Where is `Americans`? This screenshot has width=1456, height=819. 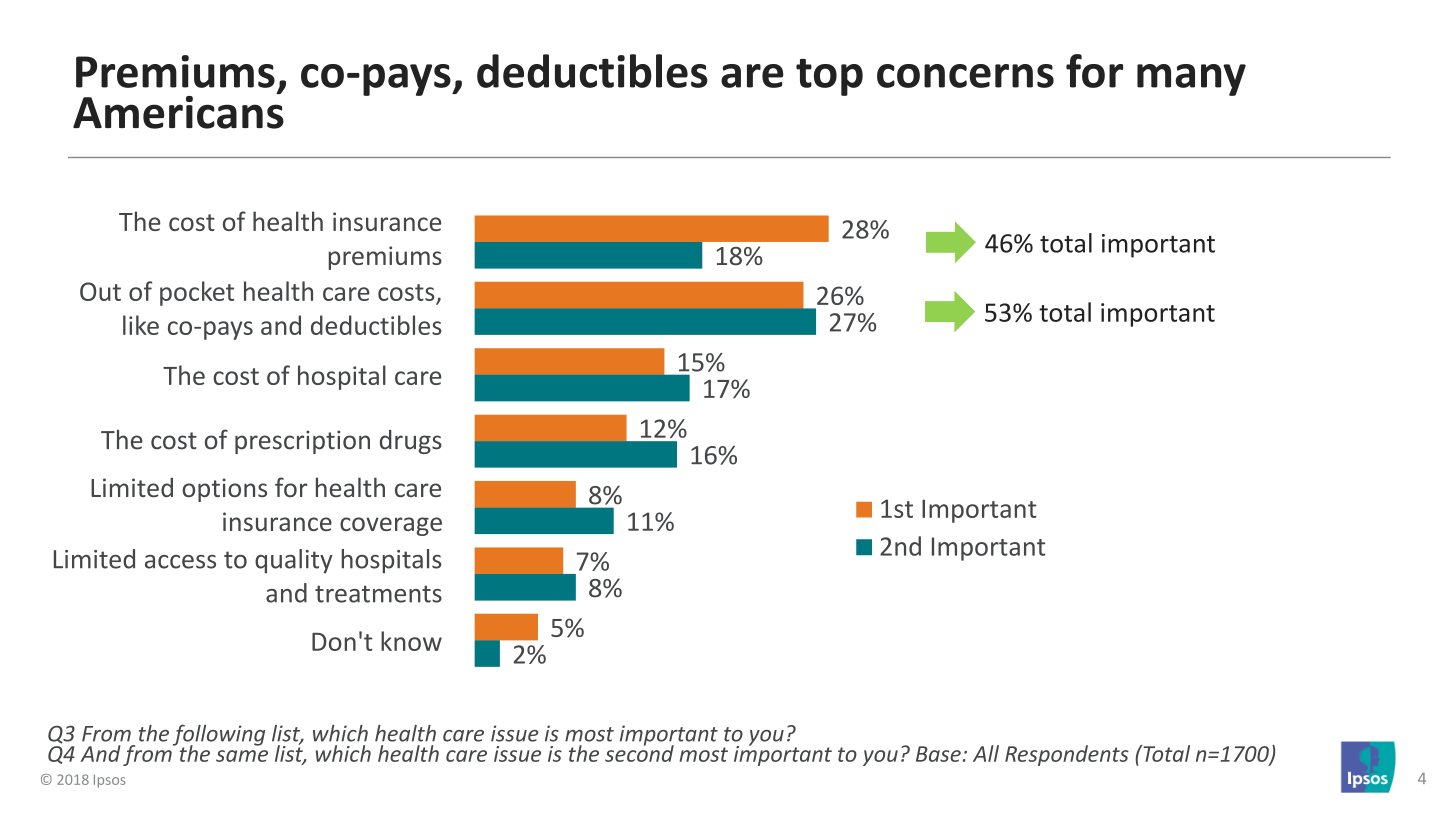
Americans is located at coordinates (178, 111).
